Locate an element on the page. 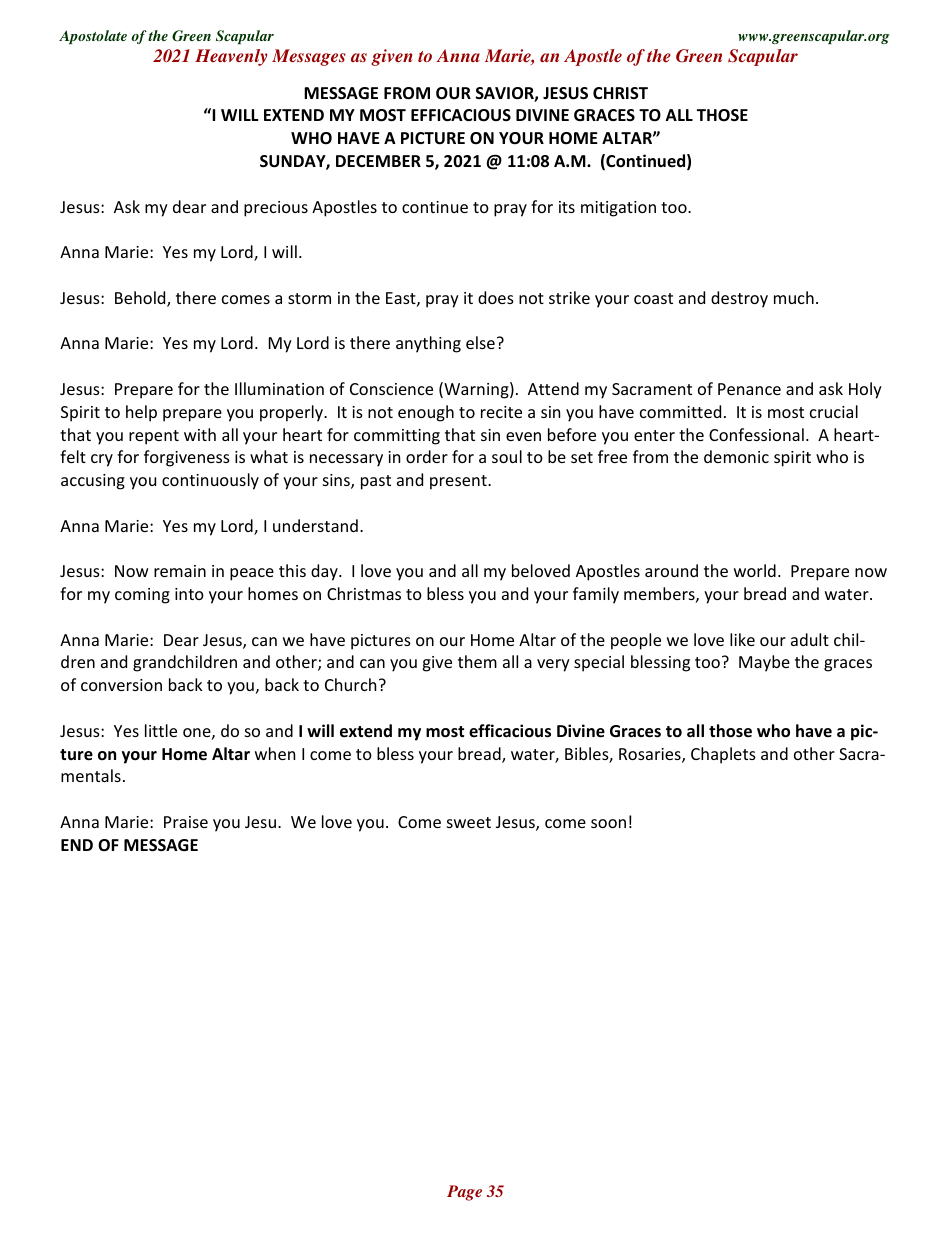 The image size is (952, 1233). them is located at coordinates (477, 661).
